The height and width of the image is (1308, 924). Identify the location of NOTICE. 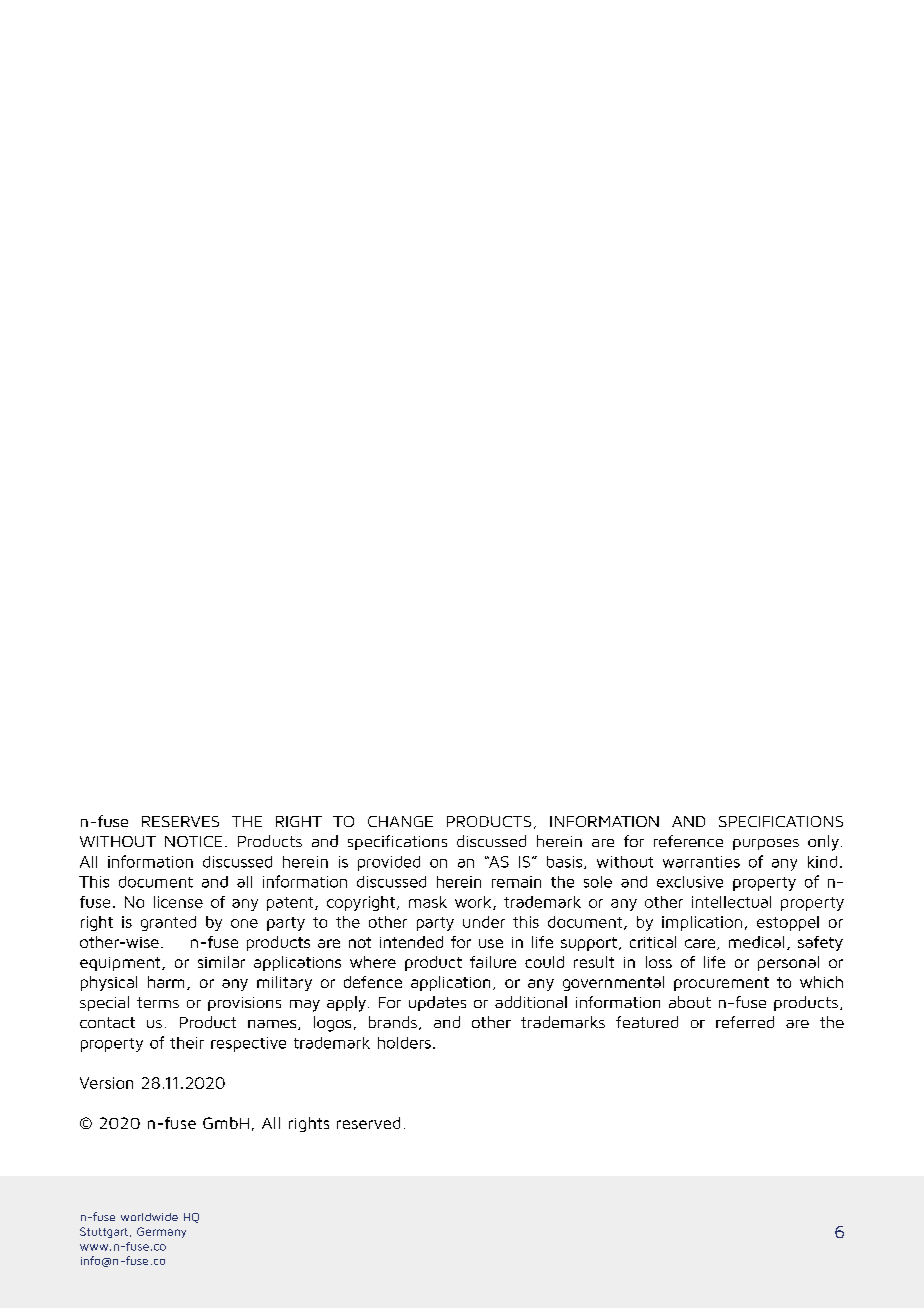
(193, 841).
